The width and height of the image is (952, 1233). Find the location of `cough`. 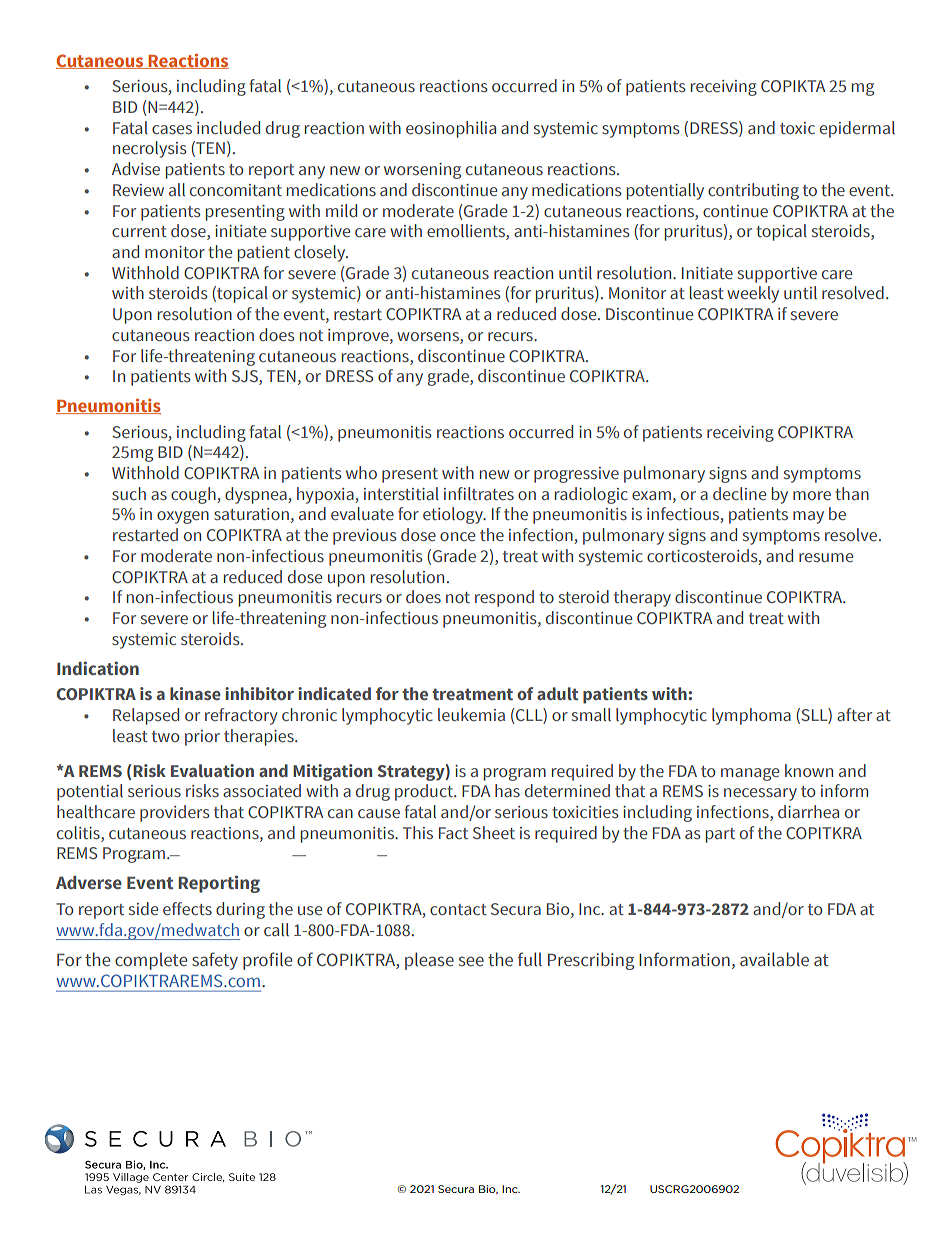

cough is located at coordinates (194, 495).
